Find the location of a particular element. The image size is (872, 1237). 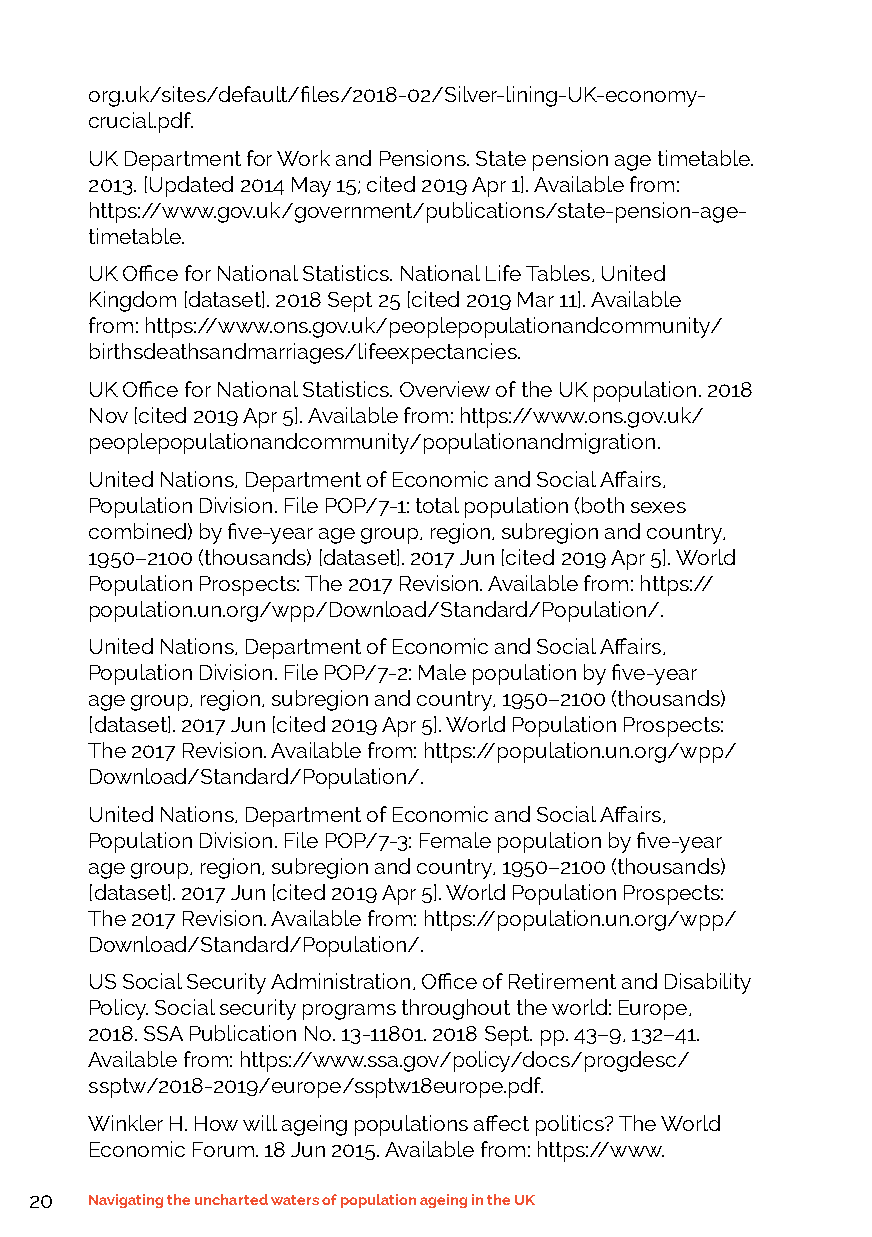

both is located at coordinates (603, 505).
